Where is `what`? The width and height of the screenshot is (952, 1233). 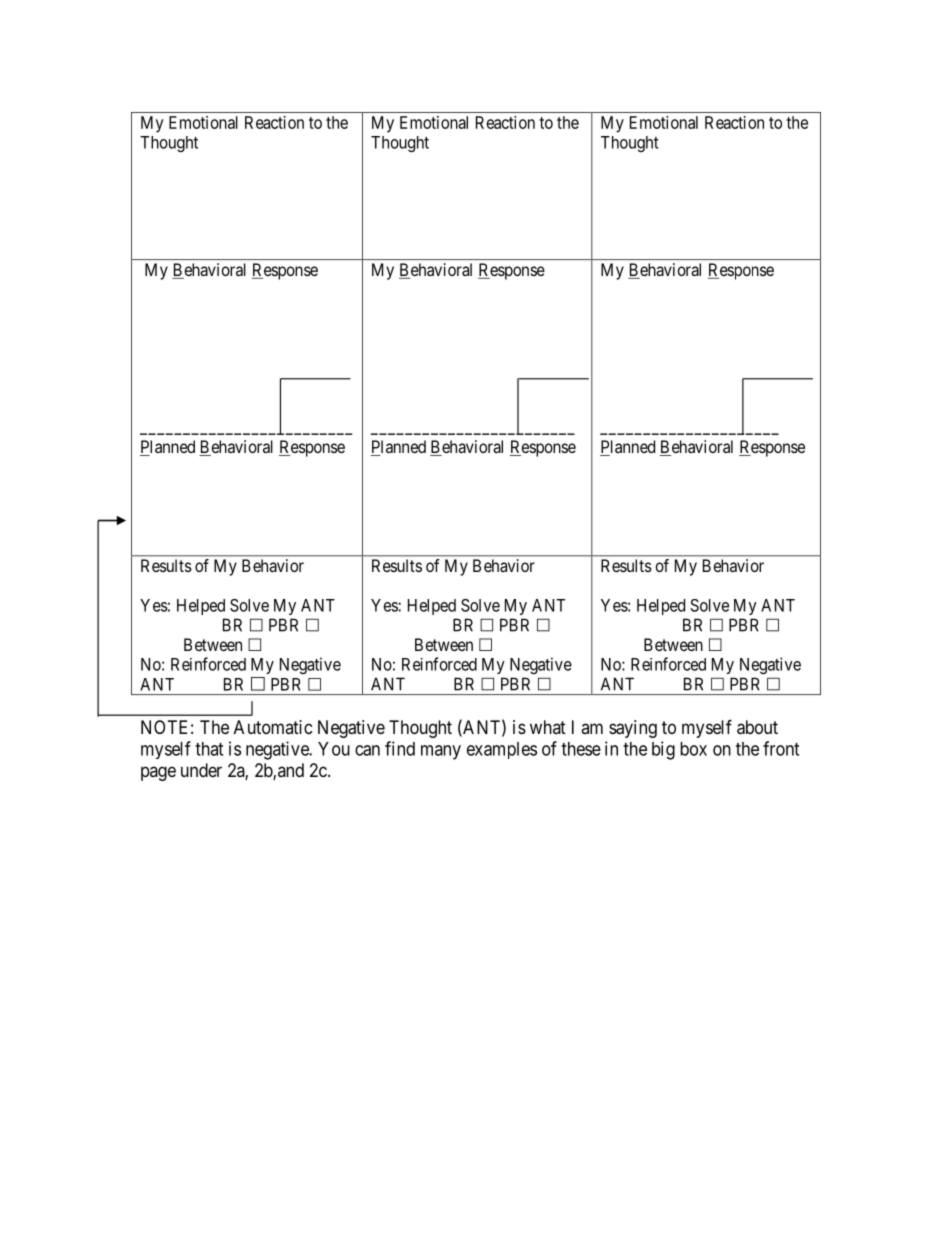 what is located at coordinates (548, 727).
